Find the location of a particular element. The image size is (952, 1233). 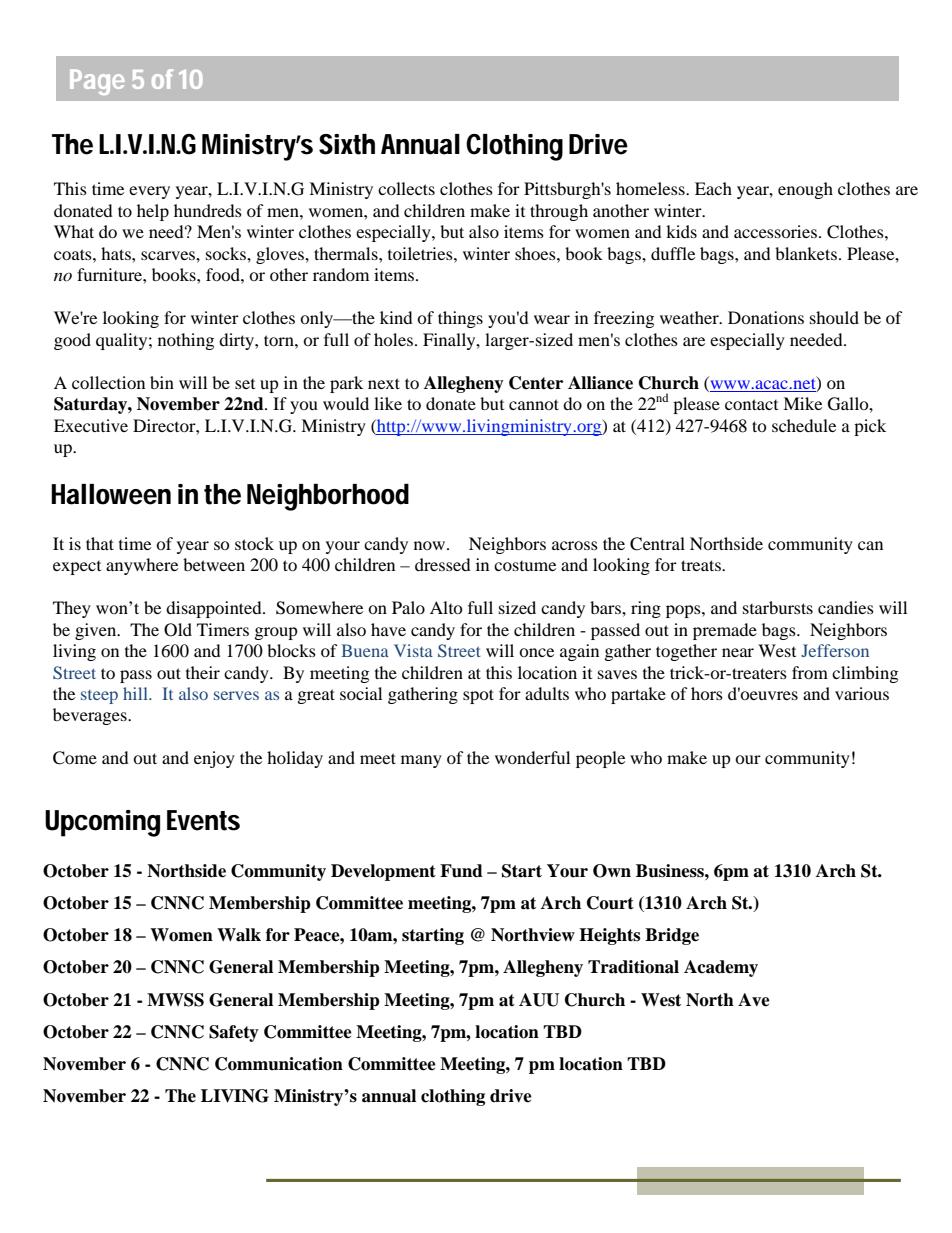

Traditional is located at coordinates (633, 967).
